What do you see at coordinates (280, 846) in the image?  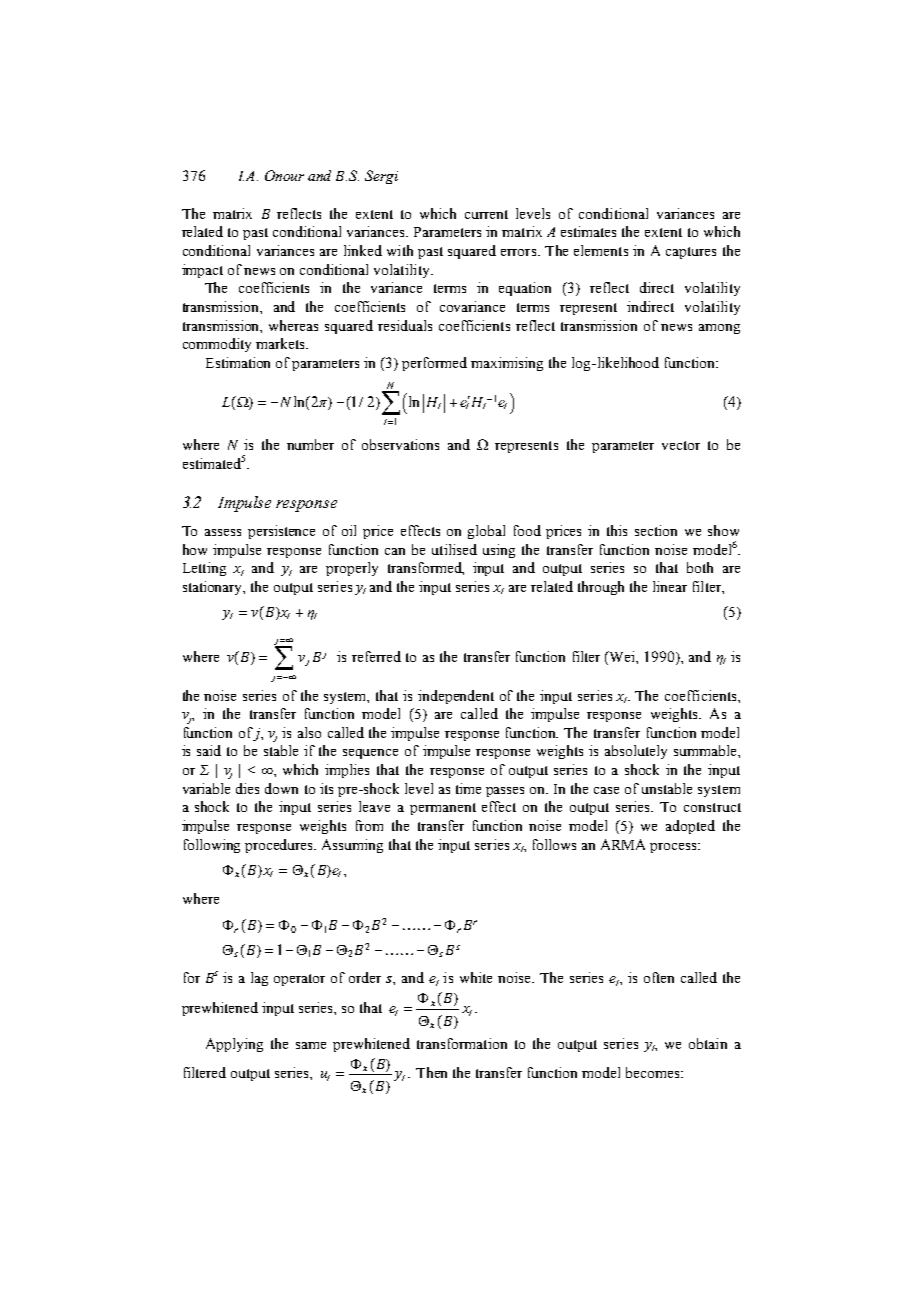 I see `procedures` at bounding box center [280, 846].
